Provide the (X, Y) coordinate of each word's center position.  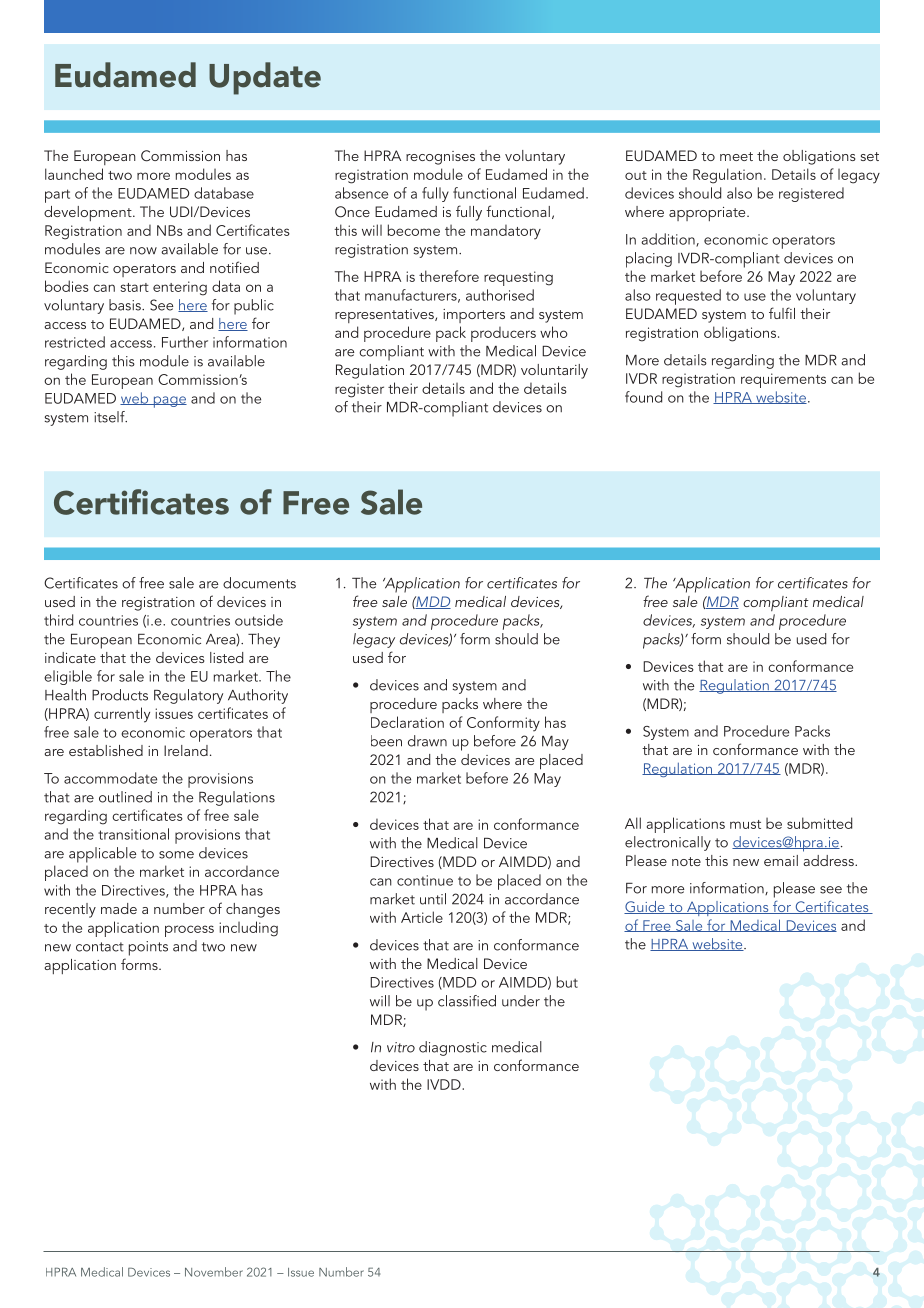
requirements (783, 380)
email (781, 860)
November (214, 1272)
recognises (440, 158)
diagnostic (453, 1048)
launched (74, 174)
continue (425, 880)
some (176, 855)
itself (110, 417)
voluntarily (554, 371)
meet (736, 156)
